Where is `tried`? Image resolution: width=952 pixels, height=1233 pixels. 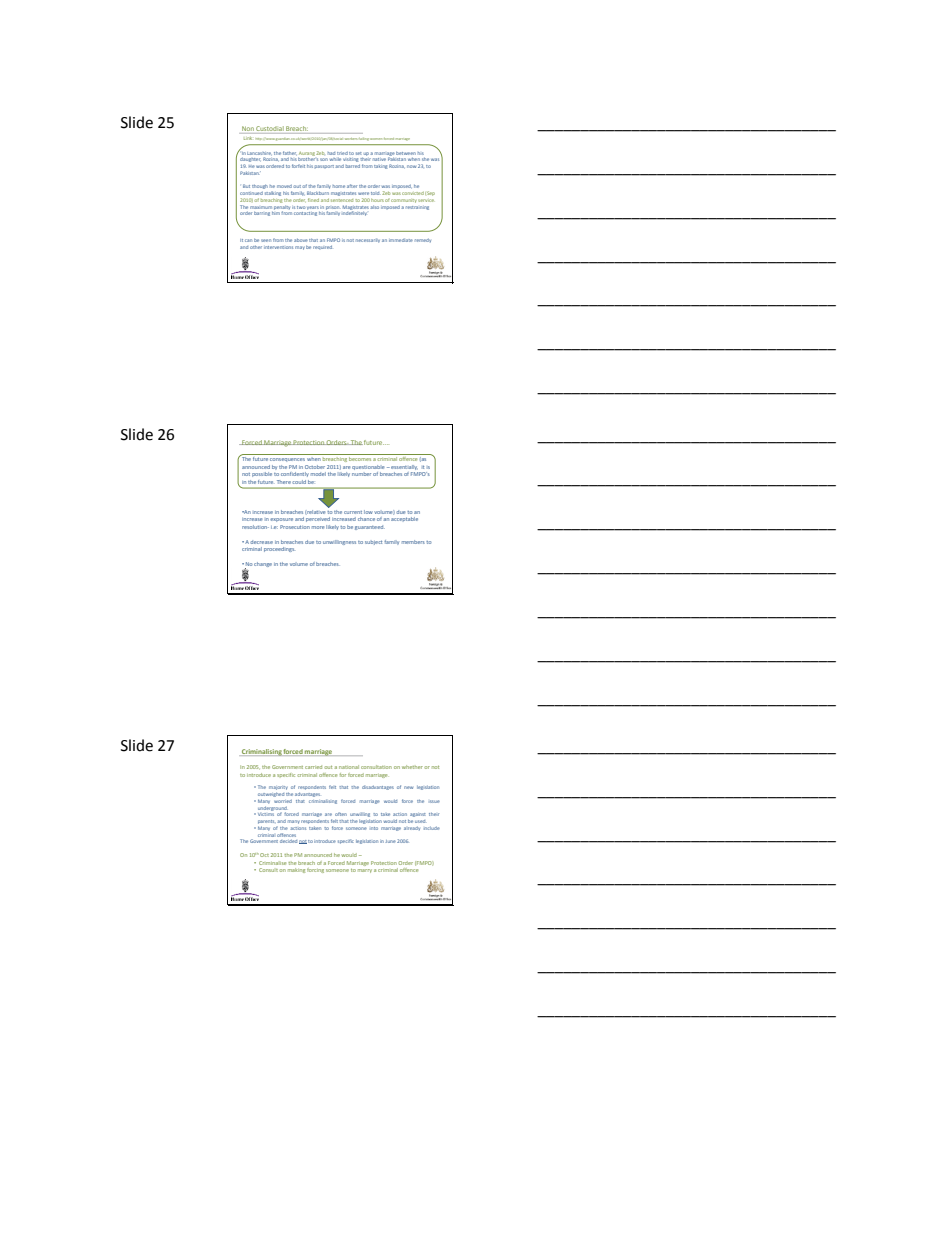
tried is located at coordinates (342, 153).
